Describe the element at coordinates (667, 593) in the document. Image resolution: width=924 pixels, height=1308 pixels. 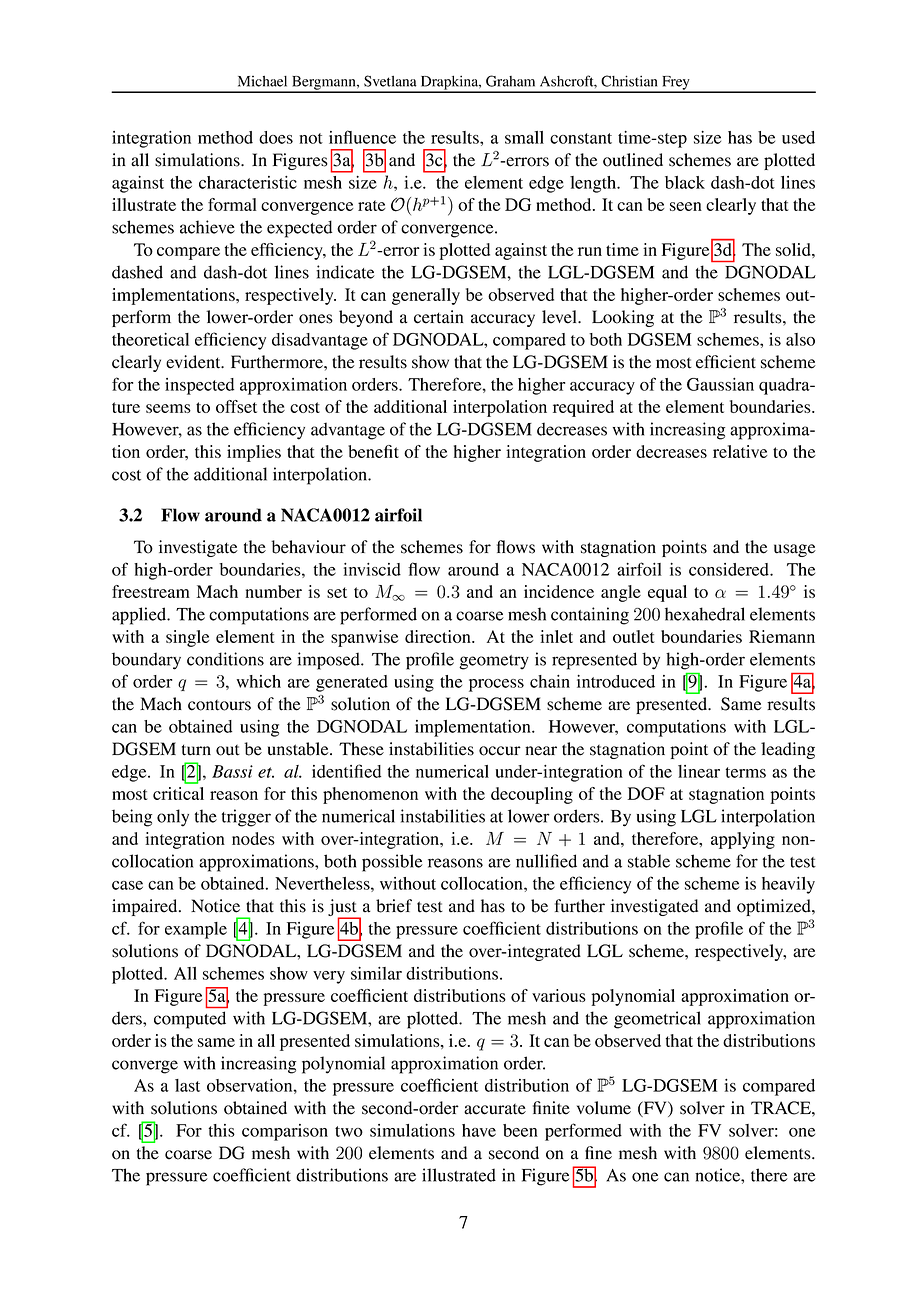
I see `equal` at that location.
